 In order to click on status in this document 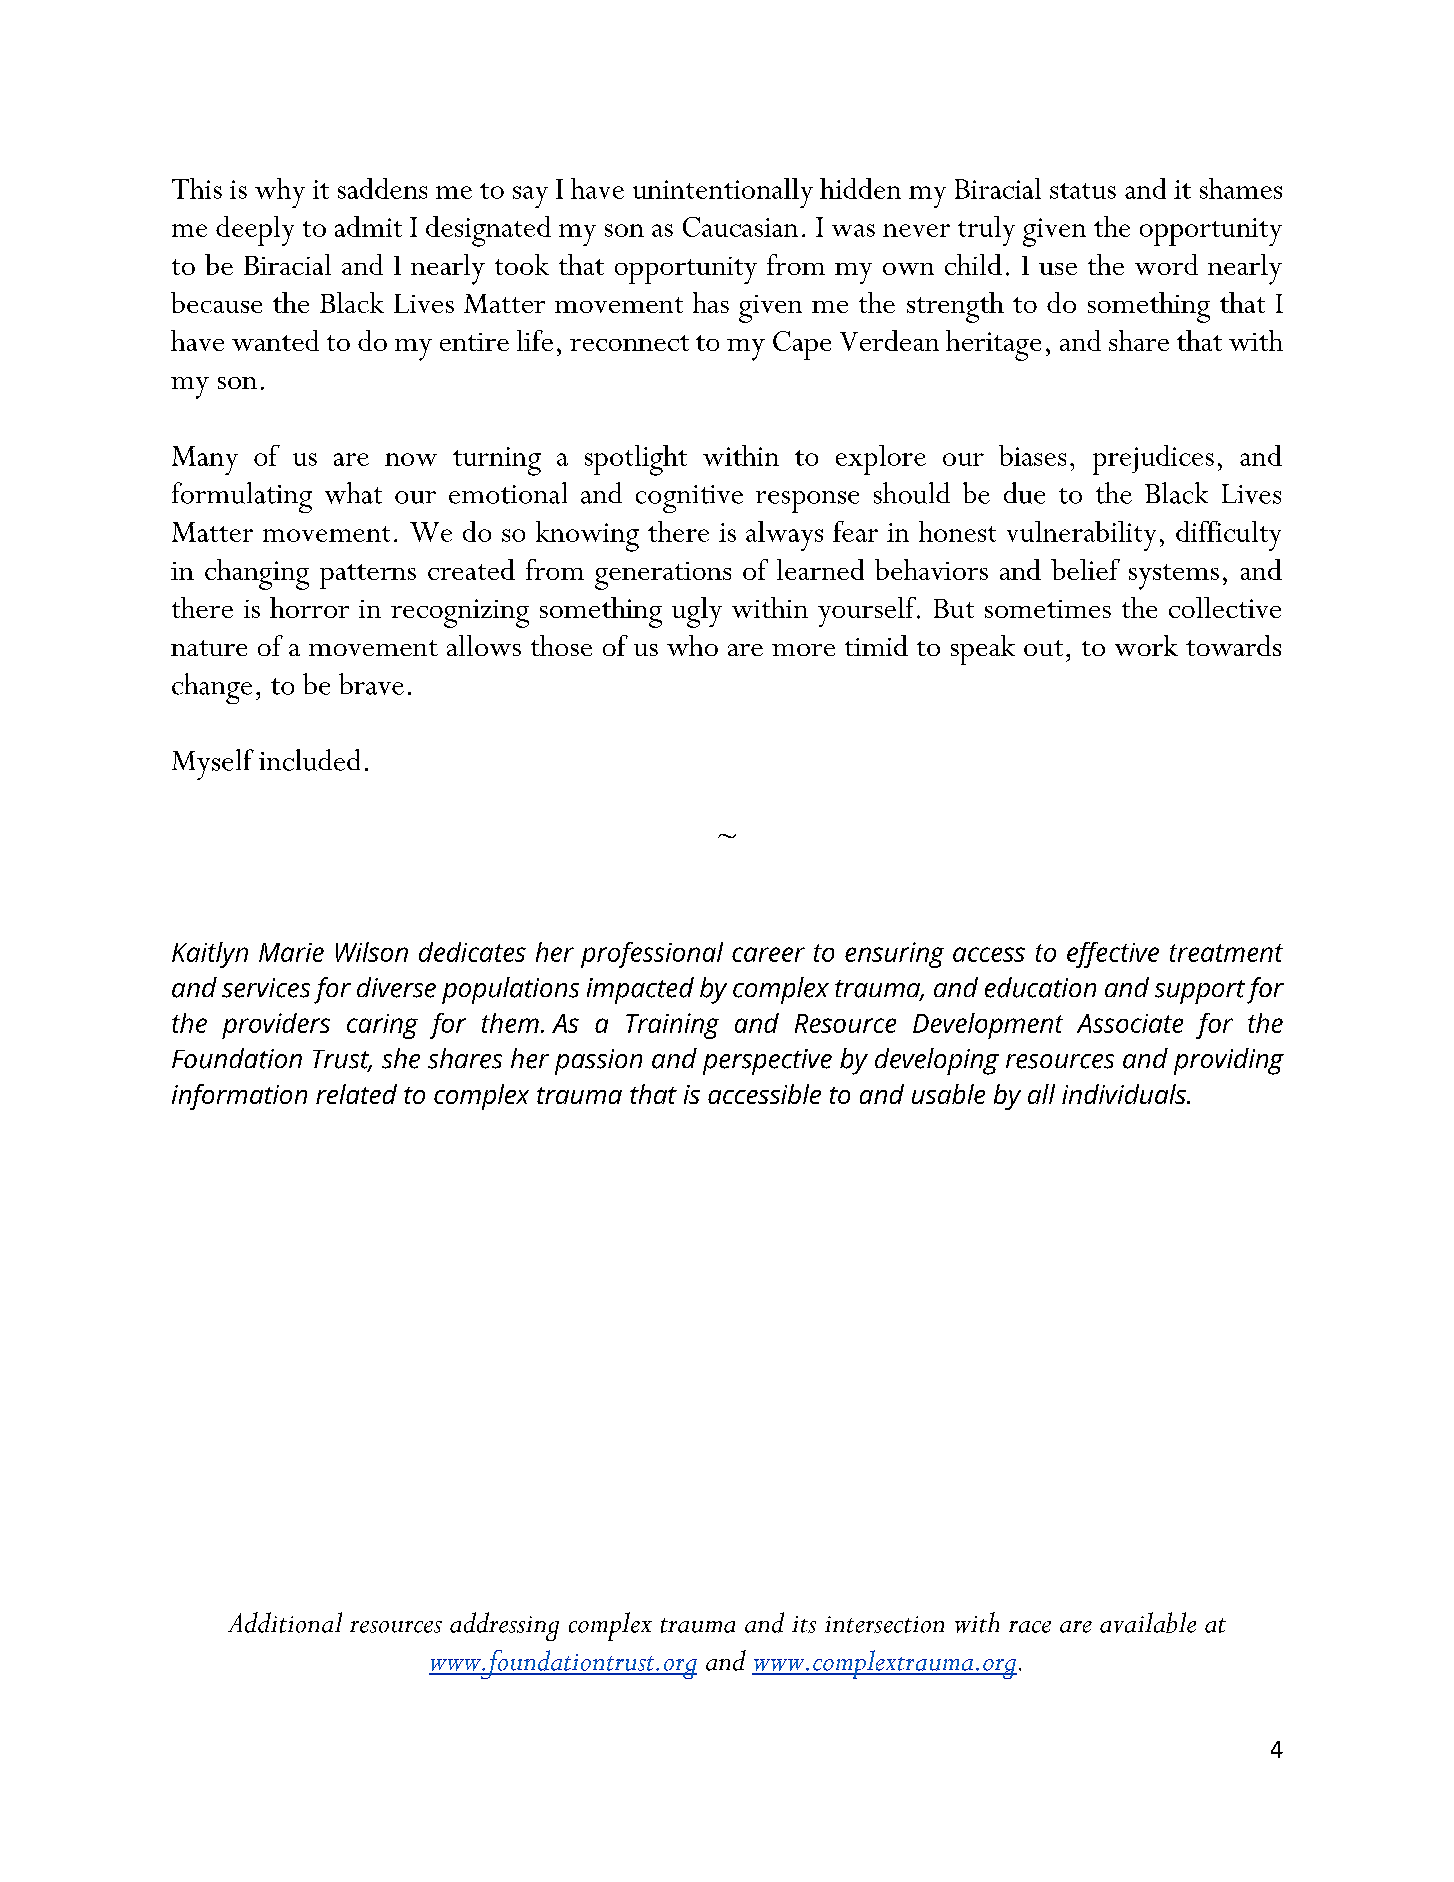, I will do `click(1083, 191)`.
